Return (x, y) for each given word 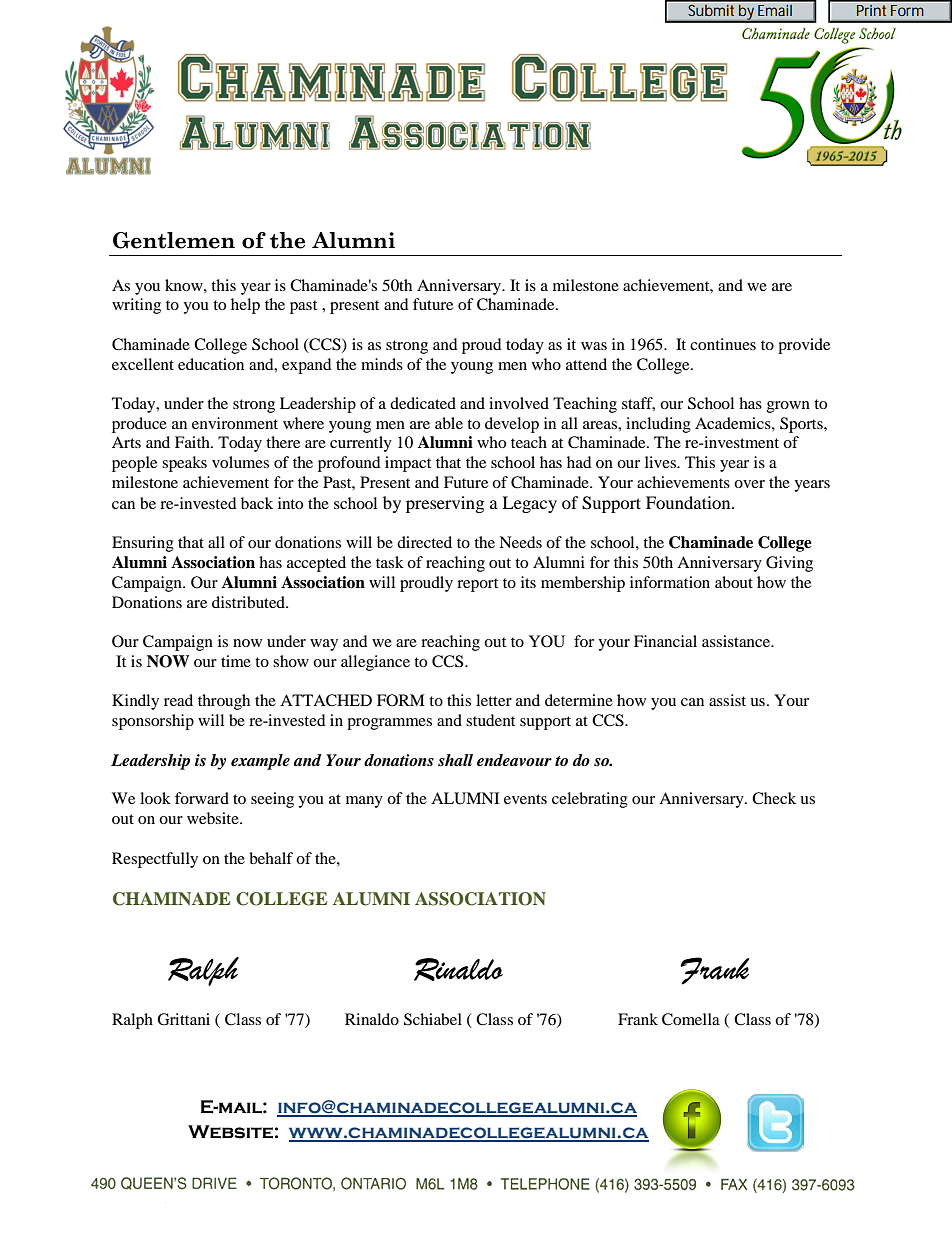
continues (723, 344)
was (594, 346)
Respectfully (155, 860)
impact (408, 464)
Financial (665, 641)
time (236, 661)
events (525, 799)
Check (774, 798)
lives (661, 462)
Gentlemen (174, 240)
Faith (193, 442)
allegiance (375, 663)
